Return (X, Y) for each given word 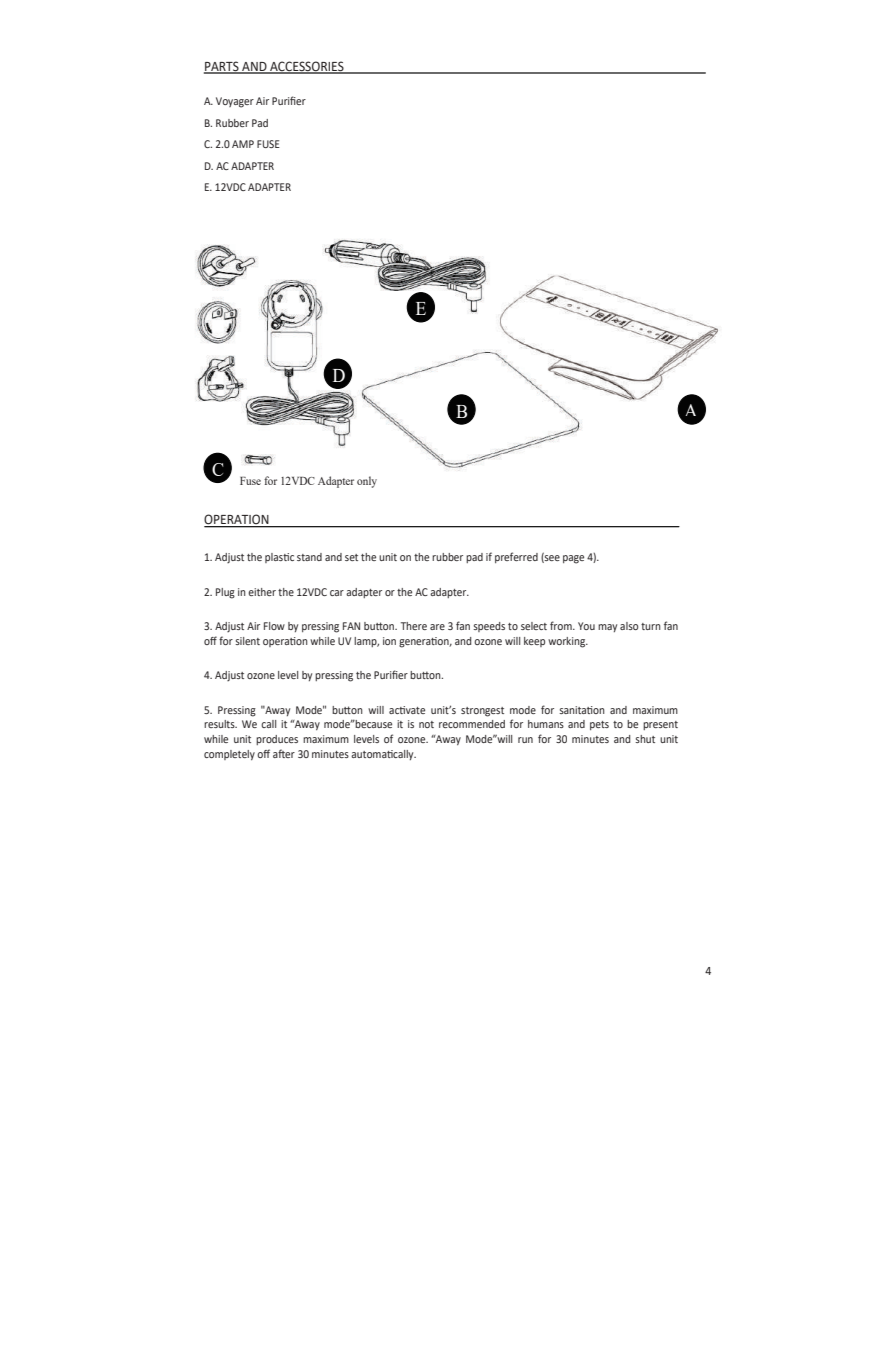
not (426, 724)
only (367, 482)
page (573, 559)
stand (309, 557)
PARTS (222, 67)
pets (599, 725)
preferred (516, 557)
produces (277, 740)
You (586, 626)
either (262, 592)
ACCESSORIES (307, 67)
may (607, 628)
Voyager (235, 102)
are (437, 627)
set (351, 557)
